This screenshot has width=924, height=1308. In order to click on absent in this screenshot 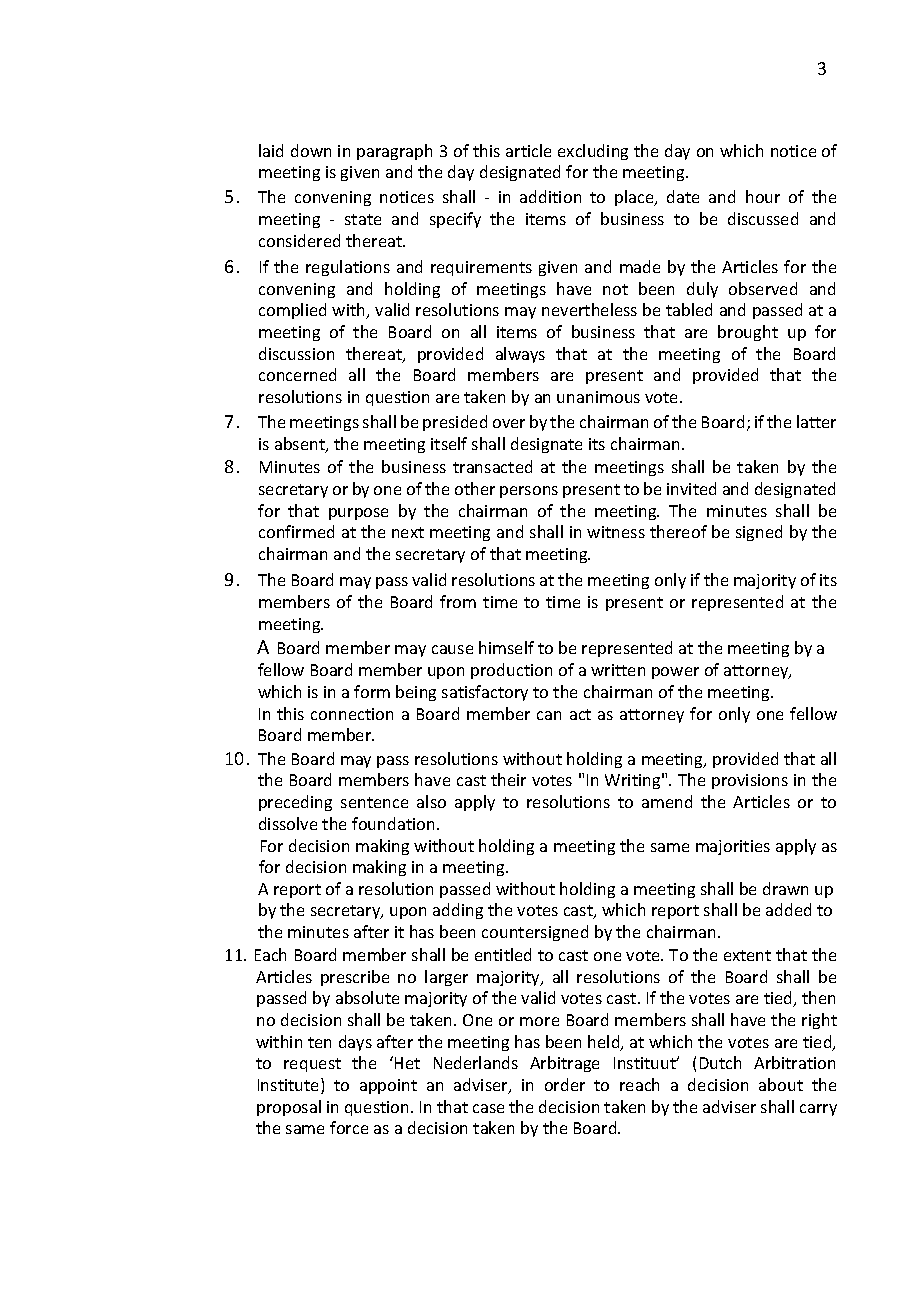, I will do `click(301, 445)`.
